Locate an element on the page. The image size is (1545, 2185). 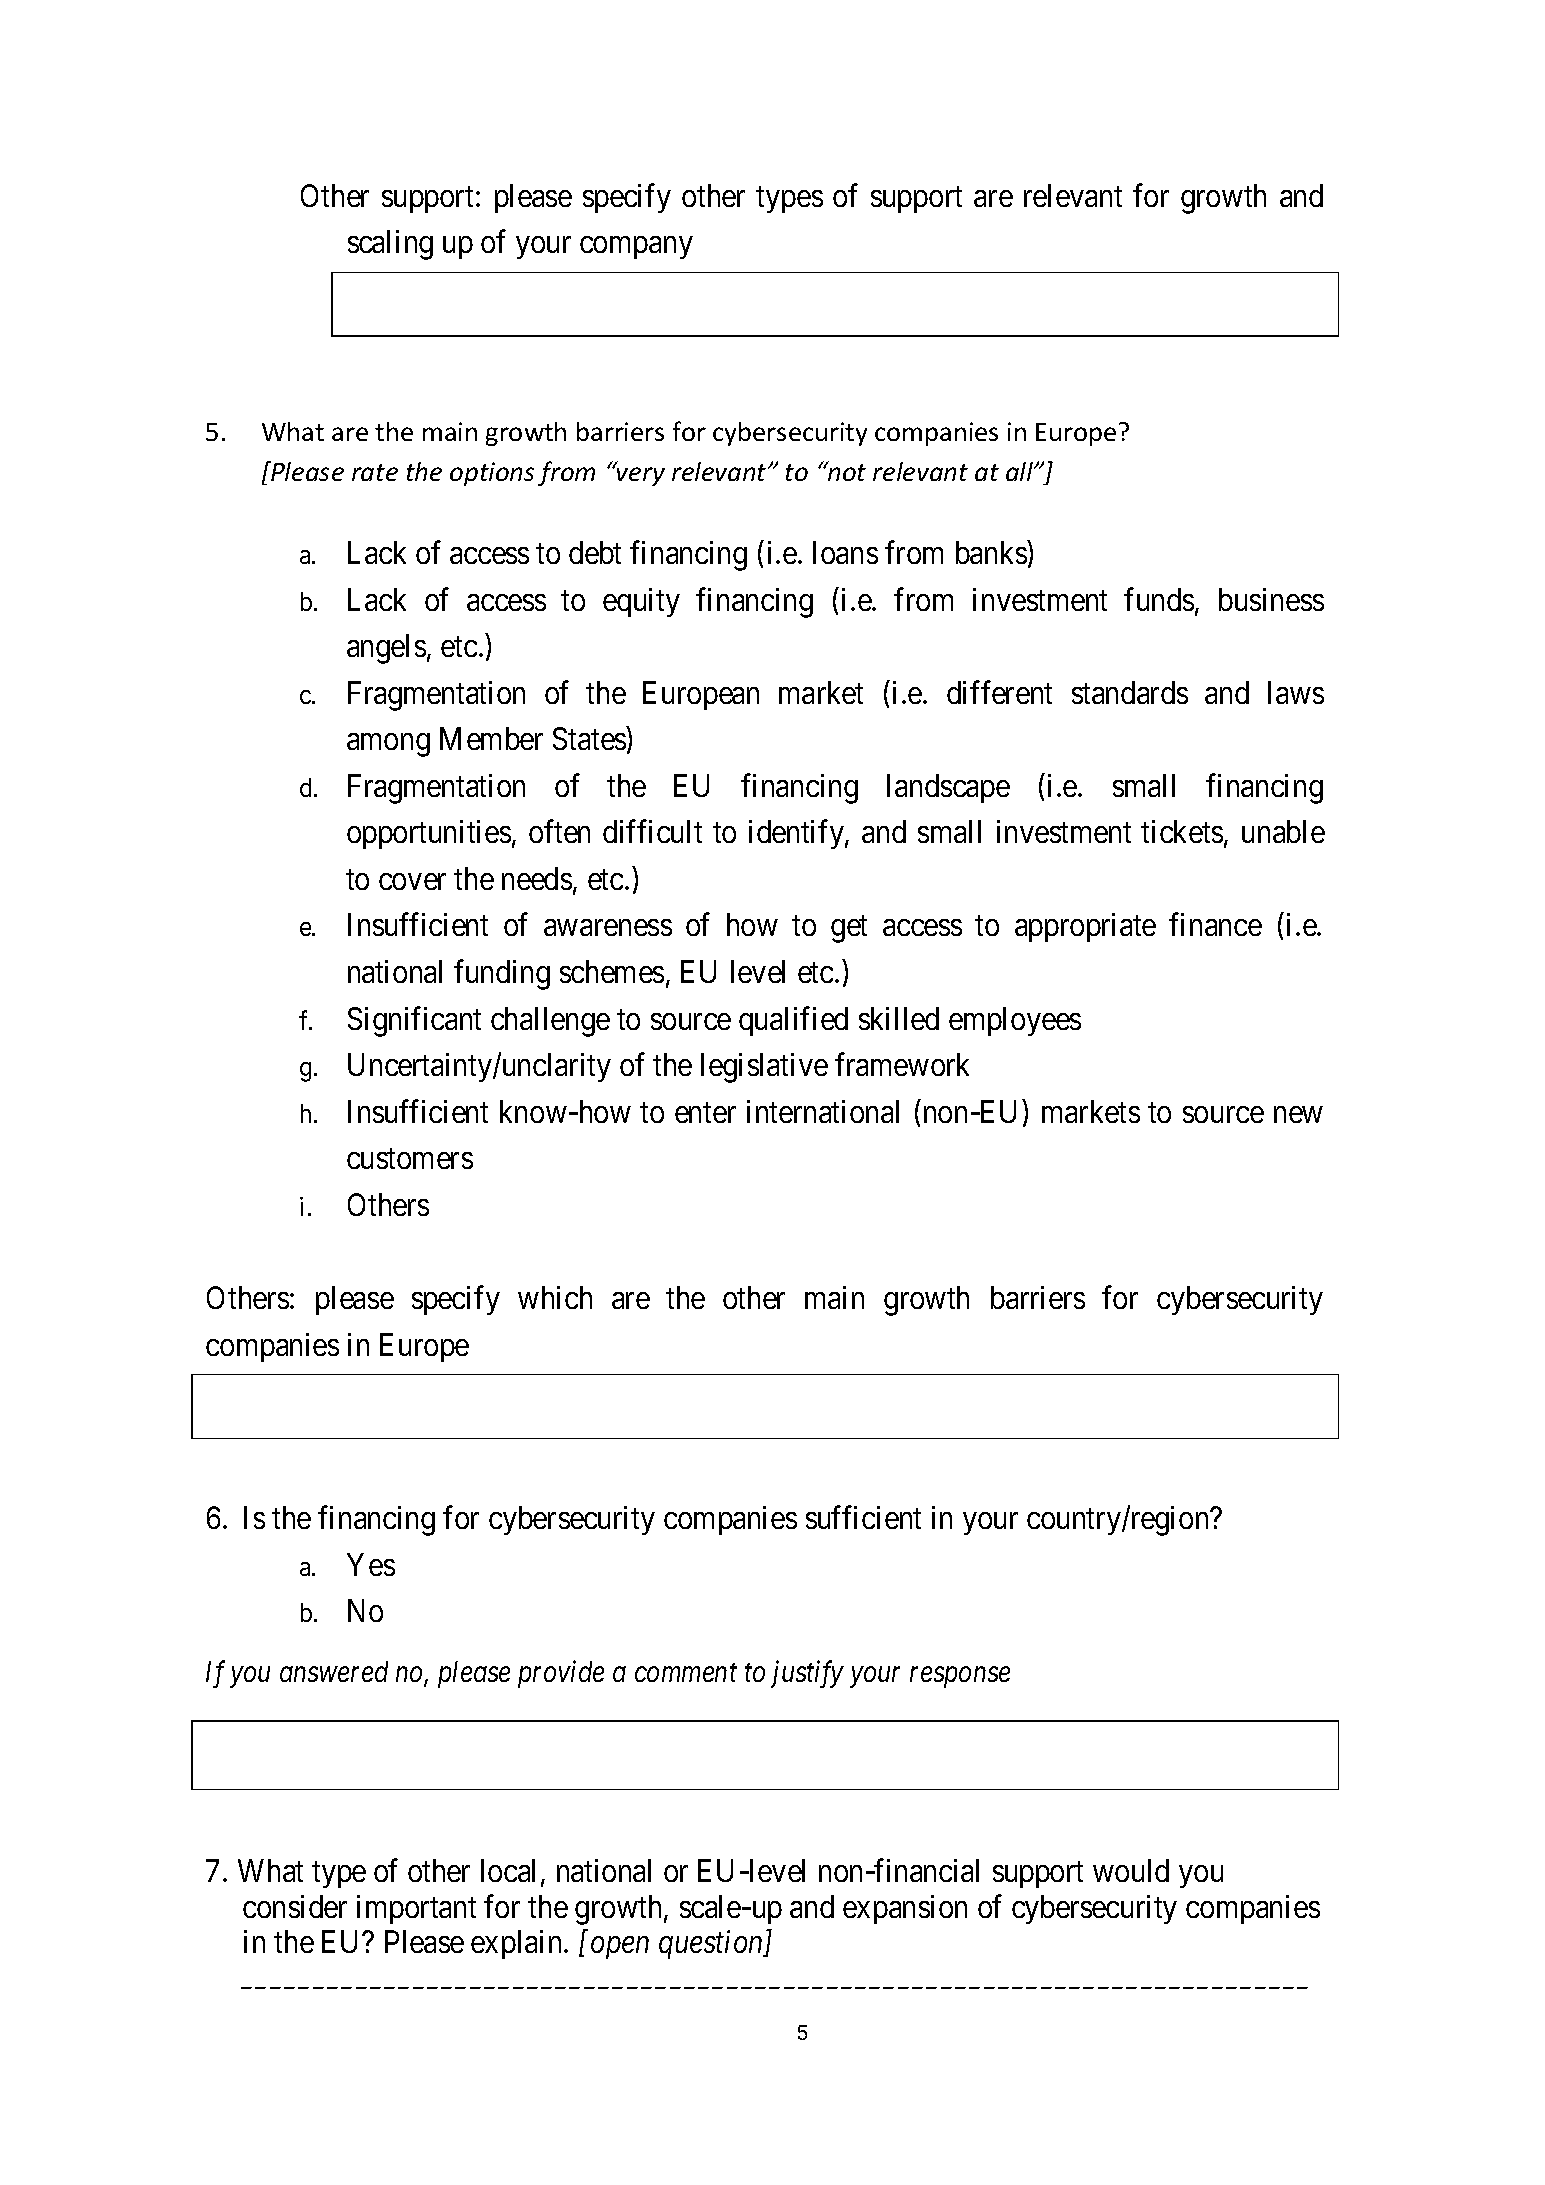
important is located at coordinates (416, 1909).
